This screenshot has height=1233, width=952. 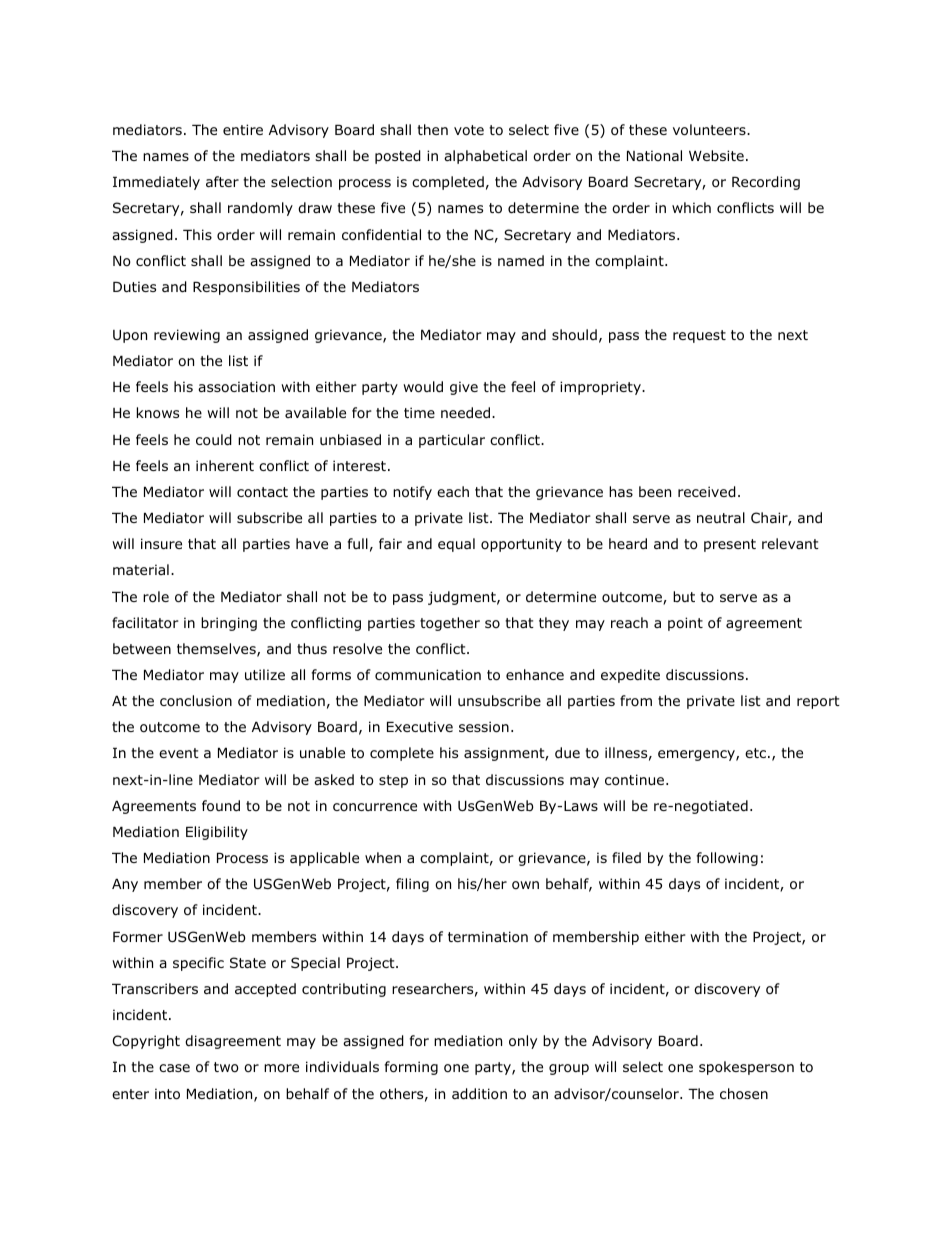 What do you see at coordinates (484, 727) in the screenshot?
I see `session` at bounding box center [484, 727].
